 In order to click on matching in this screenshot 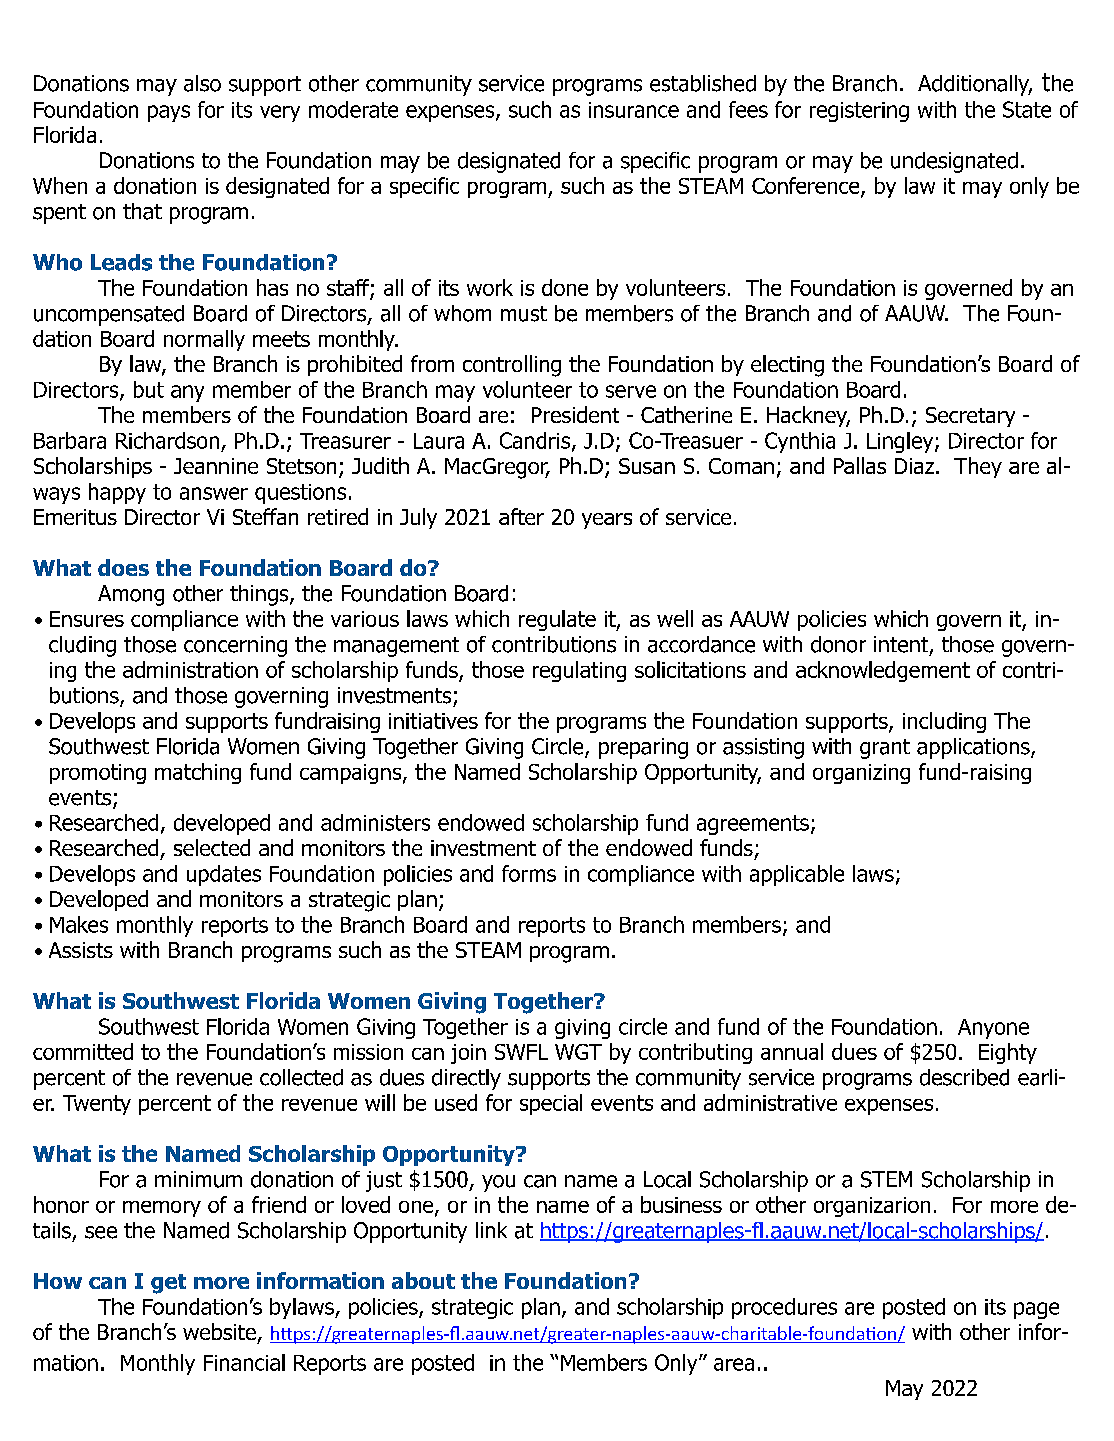, I will do `click(198, 773)`.
